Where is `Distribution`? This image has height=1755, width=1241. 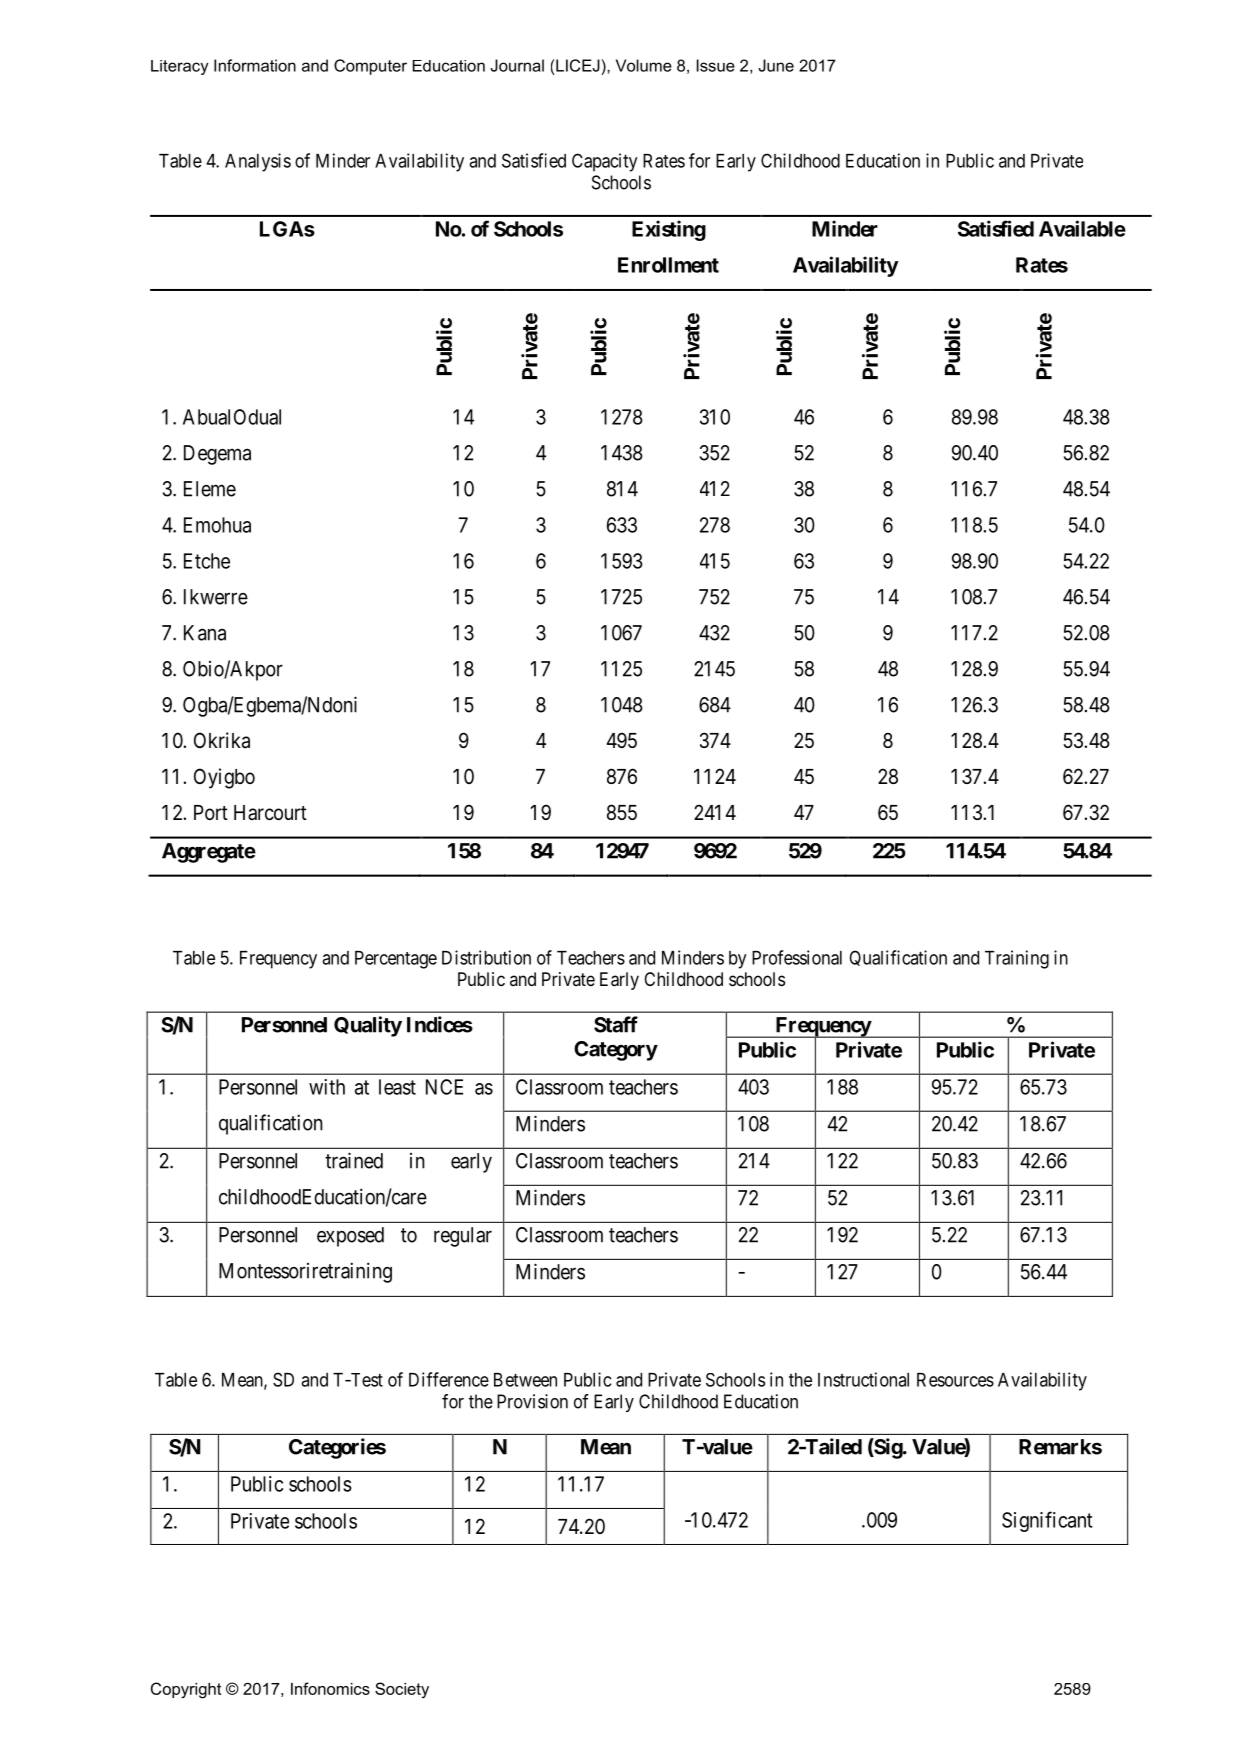
Distribution is located at coordinates (486, 957).
